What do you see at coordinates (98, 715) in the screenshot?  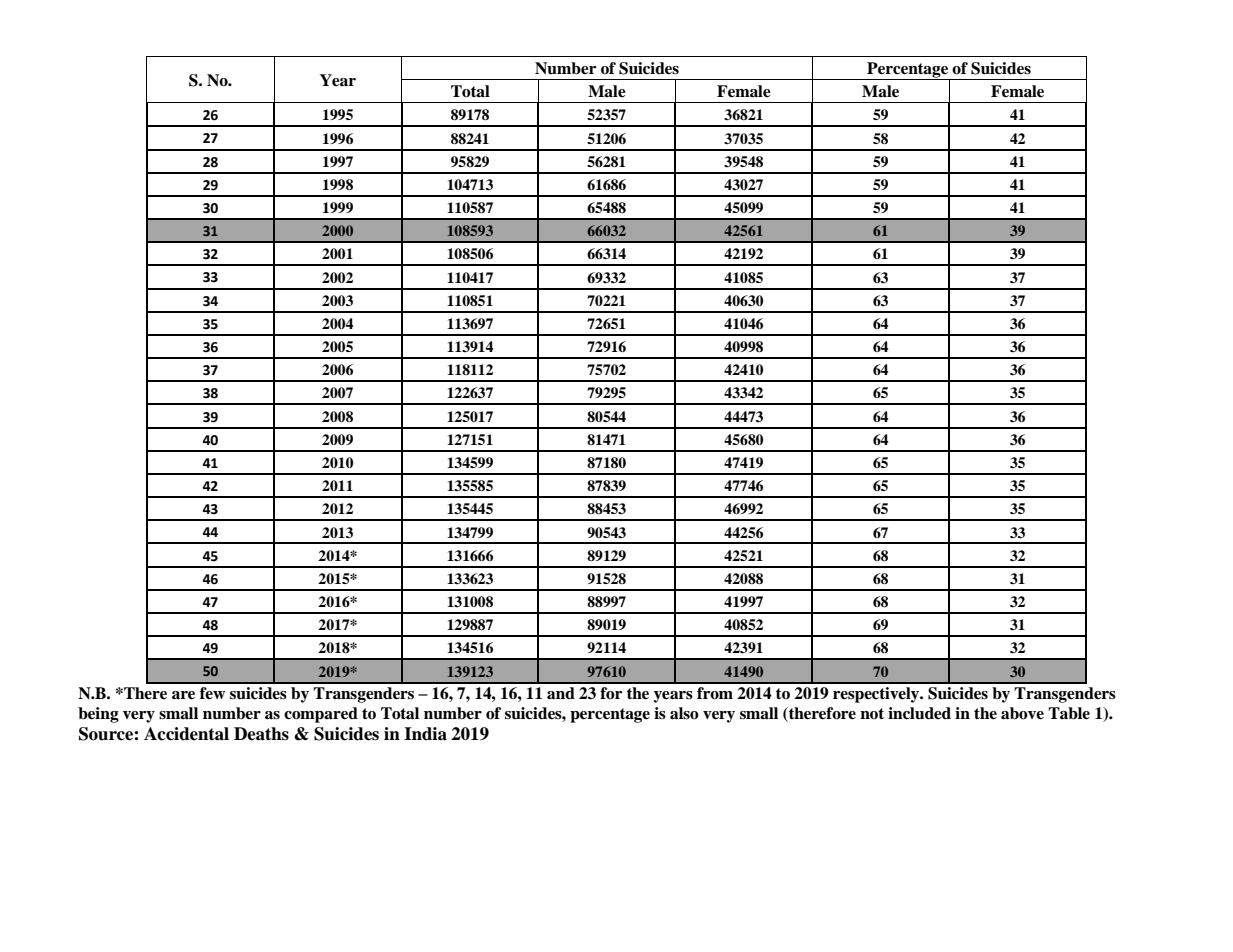 I see `being` at bounding box center [98, 715].
